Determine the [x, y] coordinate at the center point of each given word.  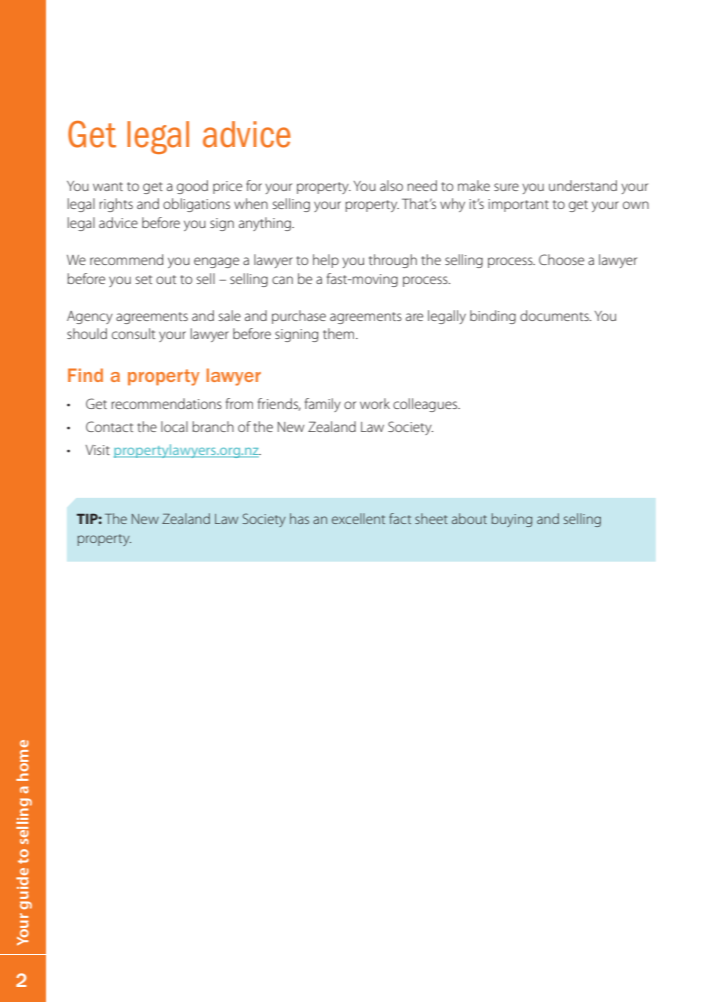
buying [511, 520]
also [391, 185]
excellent [358, 518]
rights [116, 205]
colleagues [426, 405]
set [144, 279]
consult [133, 333]
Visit [97, 450]
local [174, 426]
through [393, 261]
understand [583, 185]
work [375, 403]
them [340, 333]
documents [555, 315]
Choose [561, 259]
